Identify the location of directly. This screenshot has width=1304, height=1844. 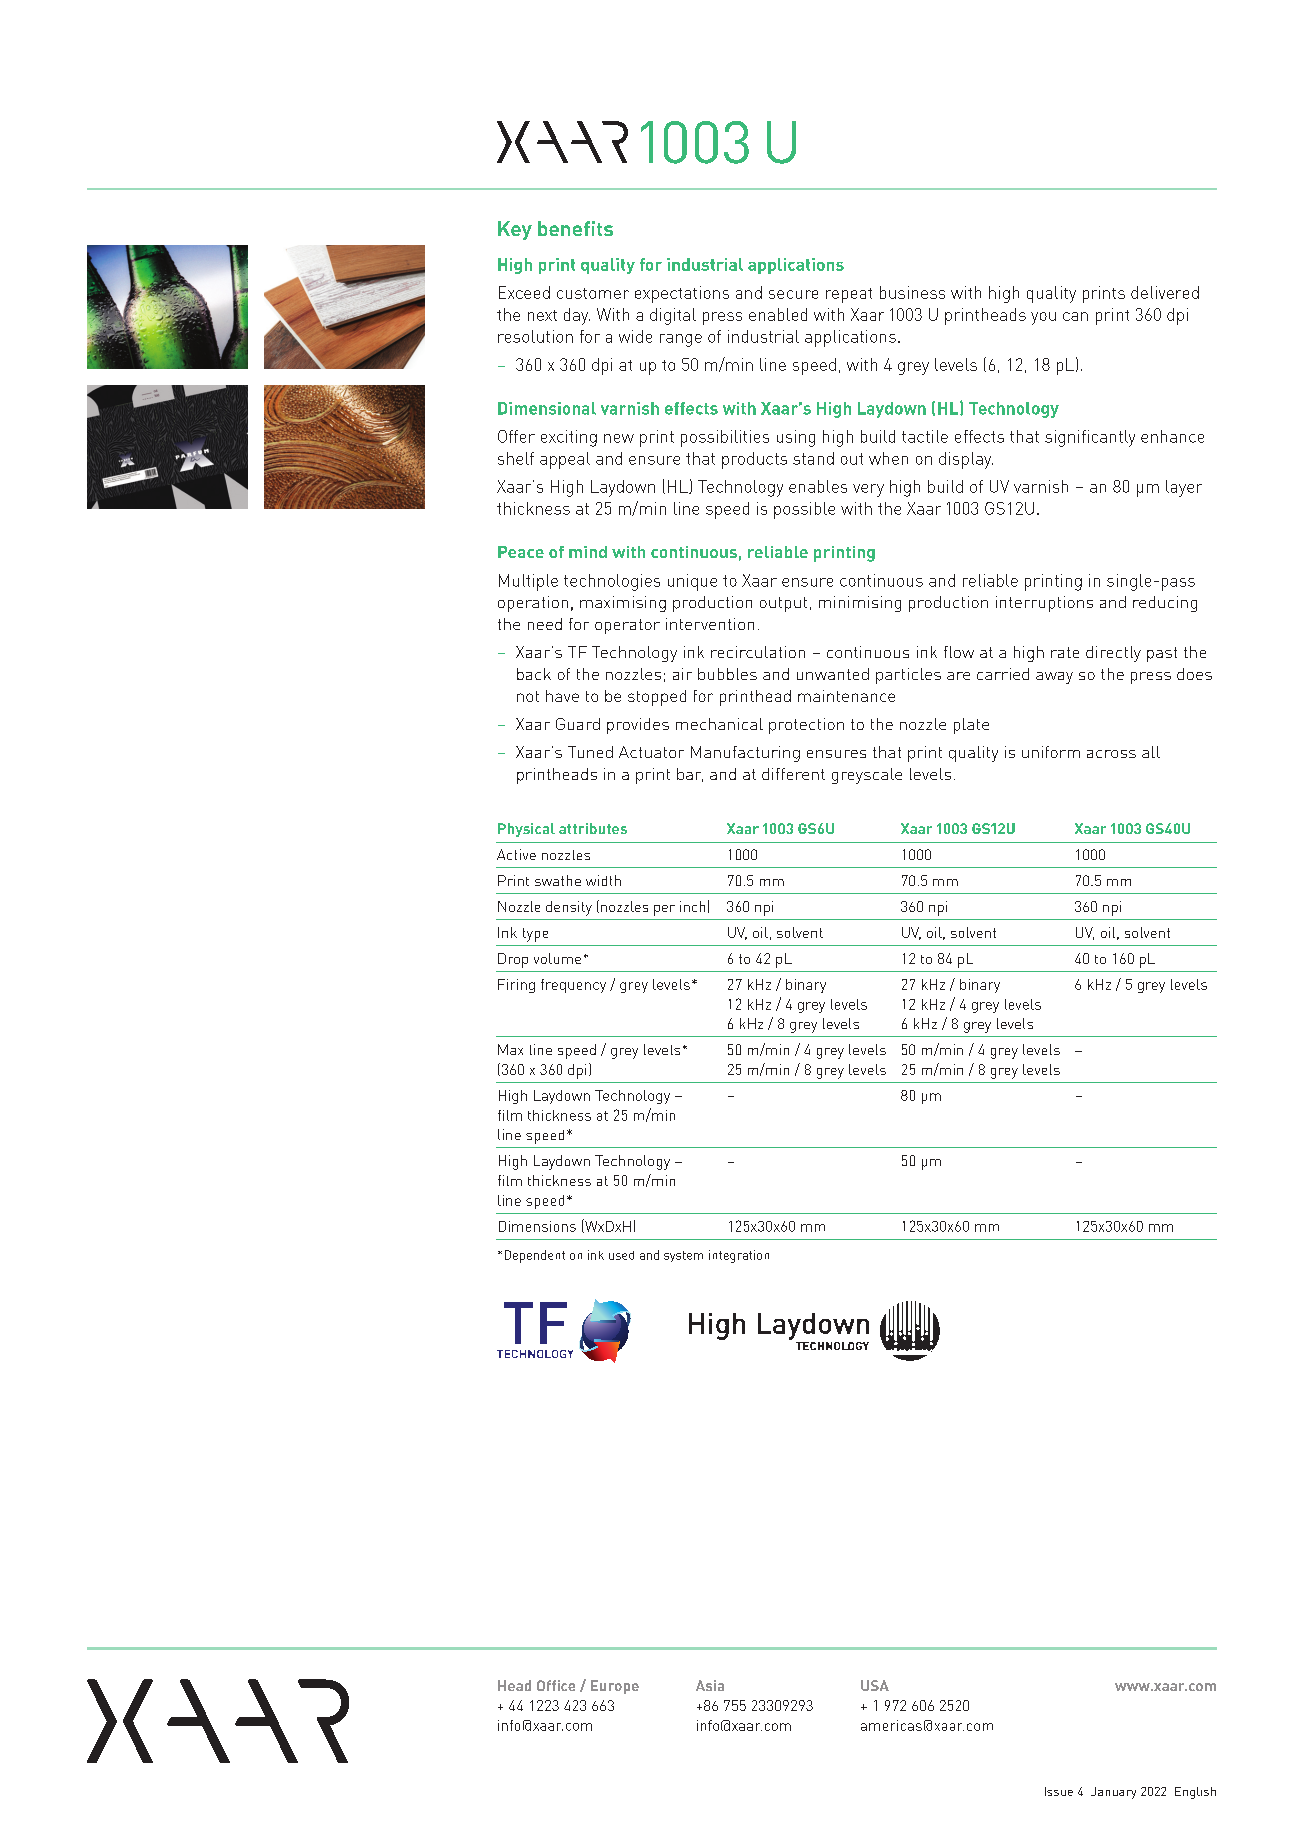
(1113, 654).
